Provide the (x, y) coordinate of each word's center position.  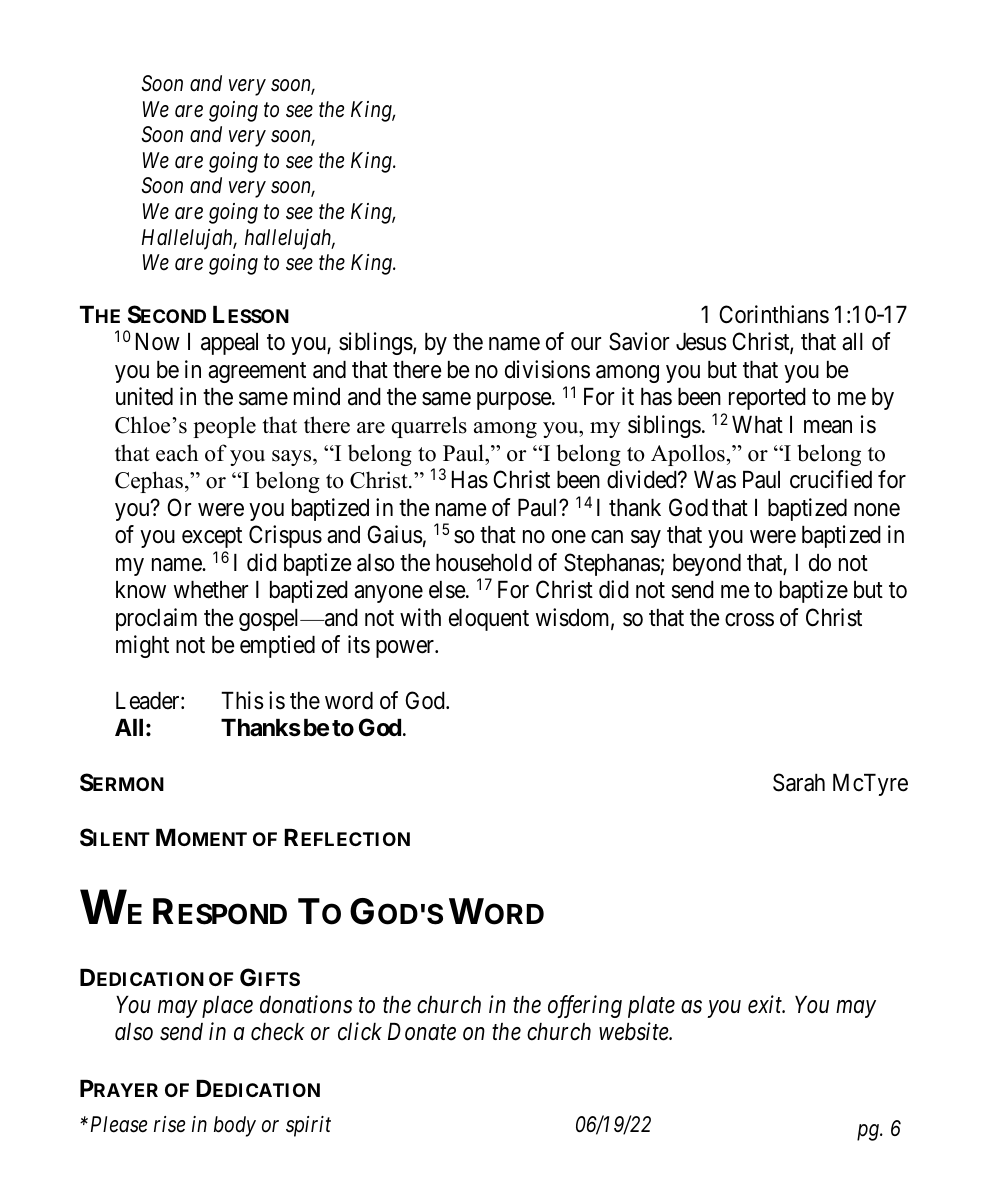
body (235, 1126)
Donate (422, 1032)
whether (211, 590)
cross (749, 620)
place (227, 1007)
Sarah (799, 782)
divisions (547, 369)
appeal (229, 344)
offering (585, 1006)
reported (767, 399)
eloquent (489, 620)
